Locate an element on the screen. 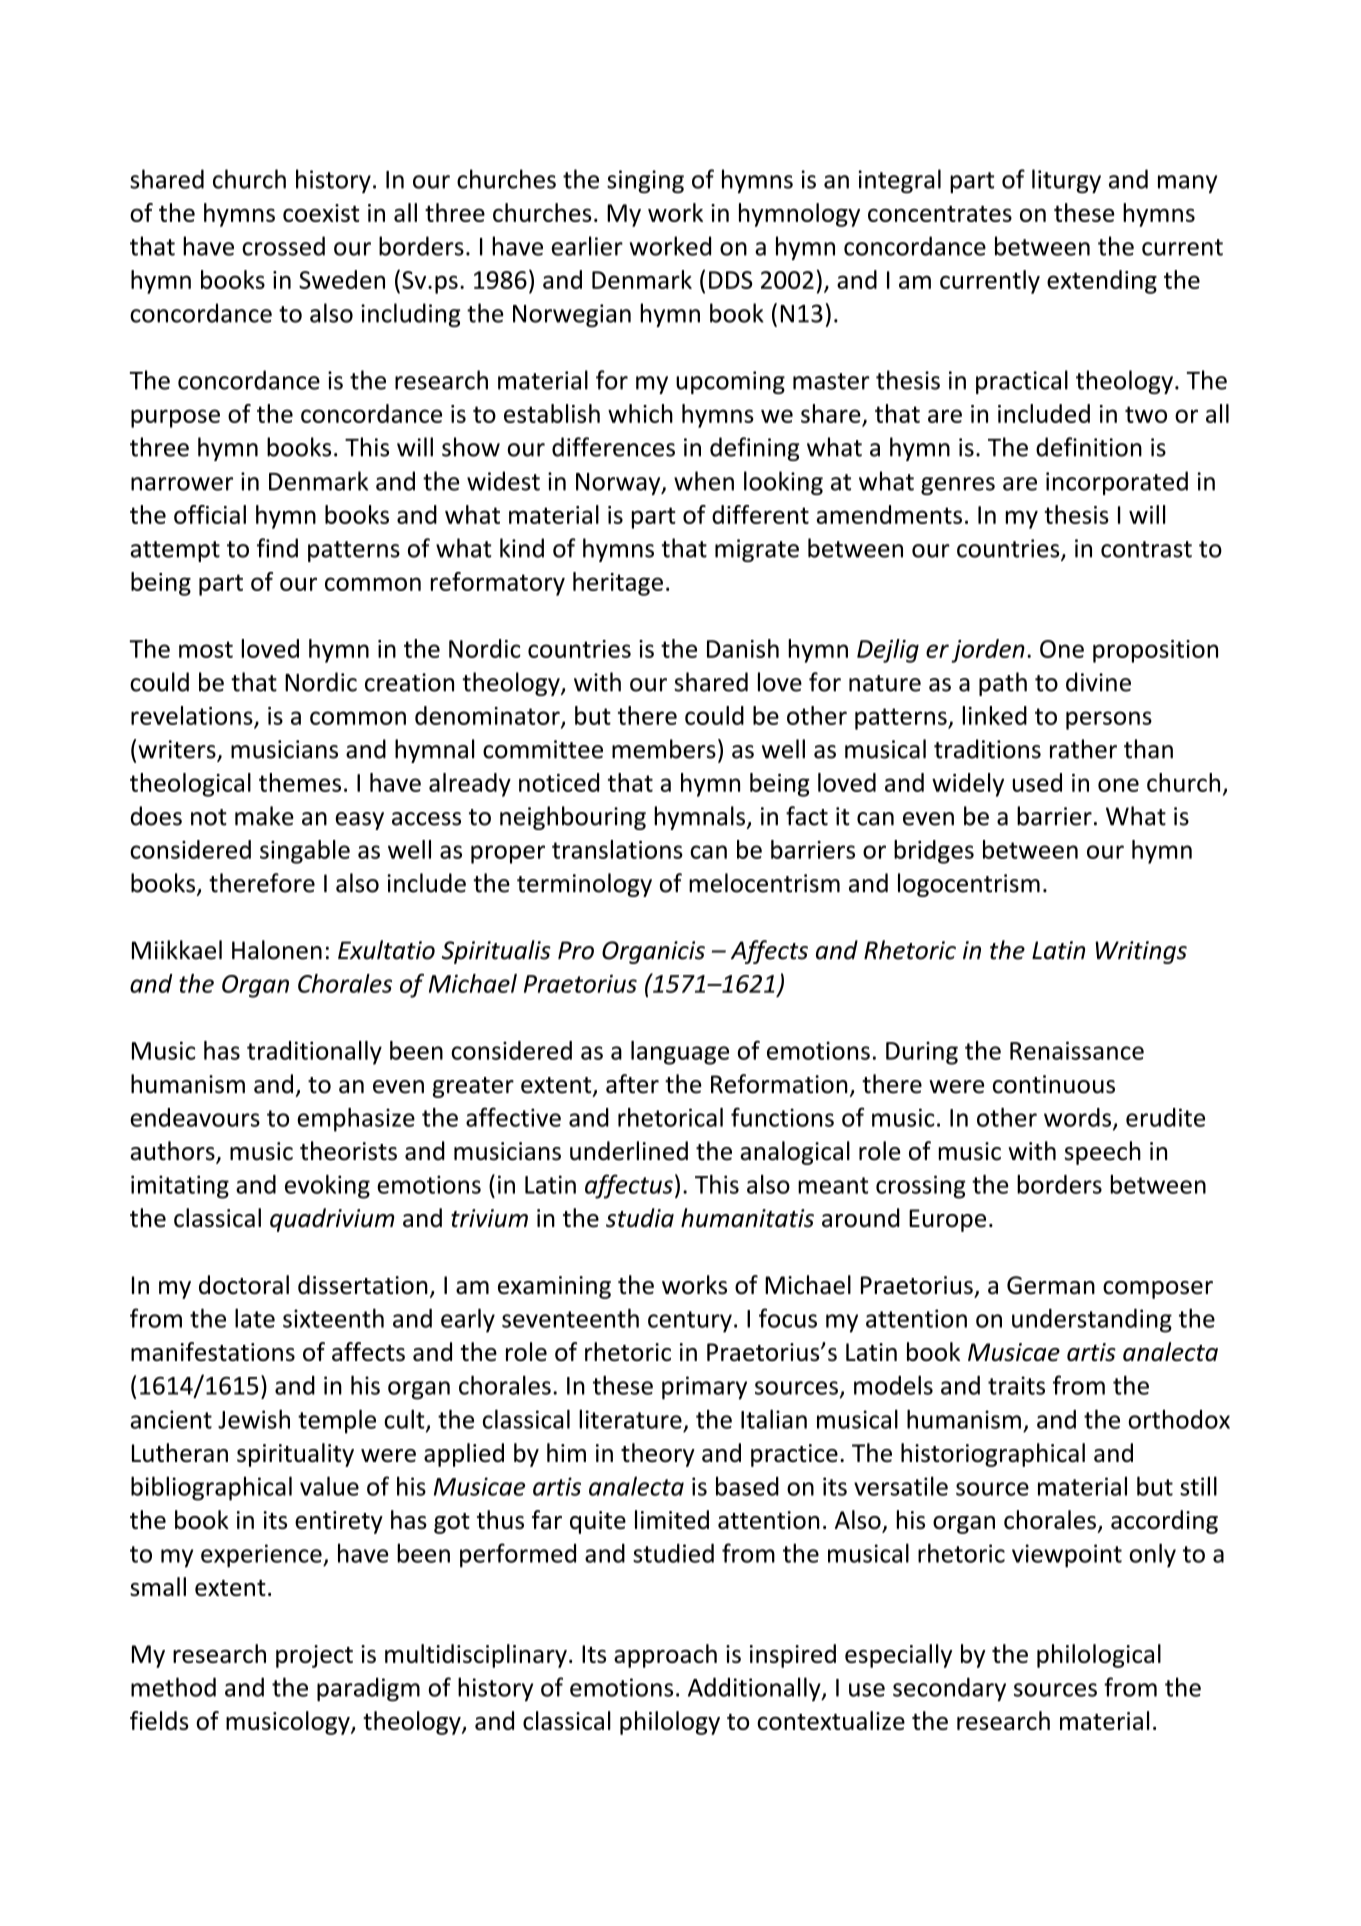 This screenshot has width=1361, height=1926. evoking is located at coordinates (327, 1187).
